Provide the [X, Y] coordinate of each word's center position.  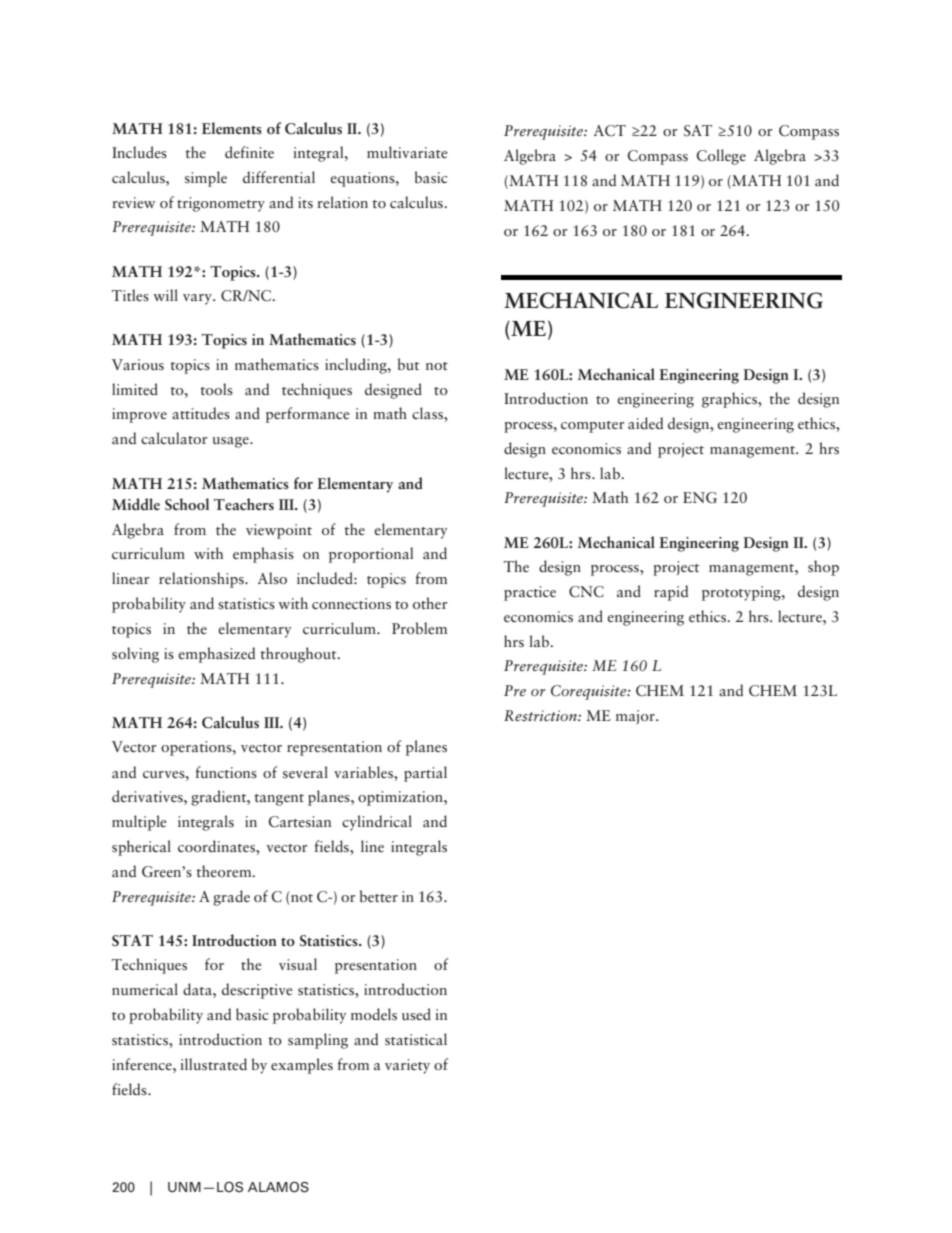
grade [231, 898]
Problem [419, 628]
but [408, 364]
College [721, 157]
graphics [731, 400]
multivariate [407, 152]
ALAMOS [278, 1187]
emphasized [216, 655]
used [416, 1014]
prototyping [742, 593]
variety [407, 1066]
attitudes [201, 413]
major [636, 717]
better [379, 896]
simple [206, 179]
